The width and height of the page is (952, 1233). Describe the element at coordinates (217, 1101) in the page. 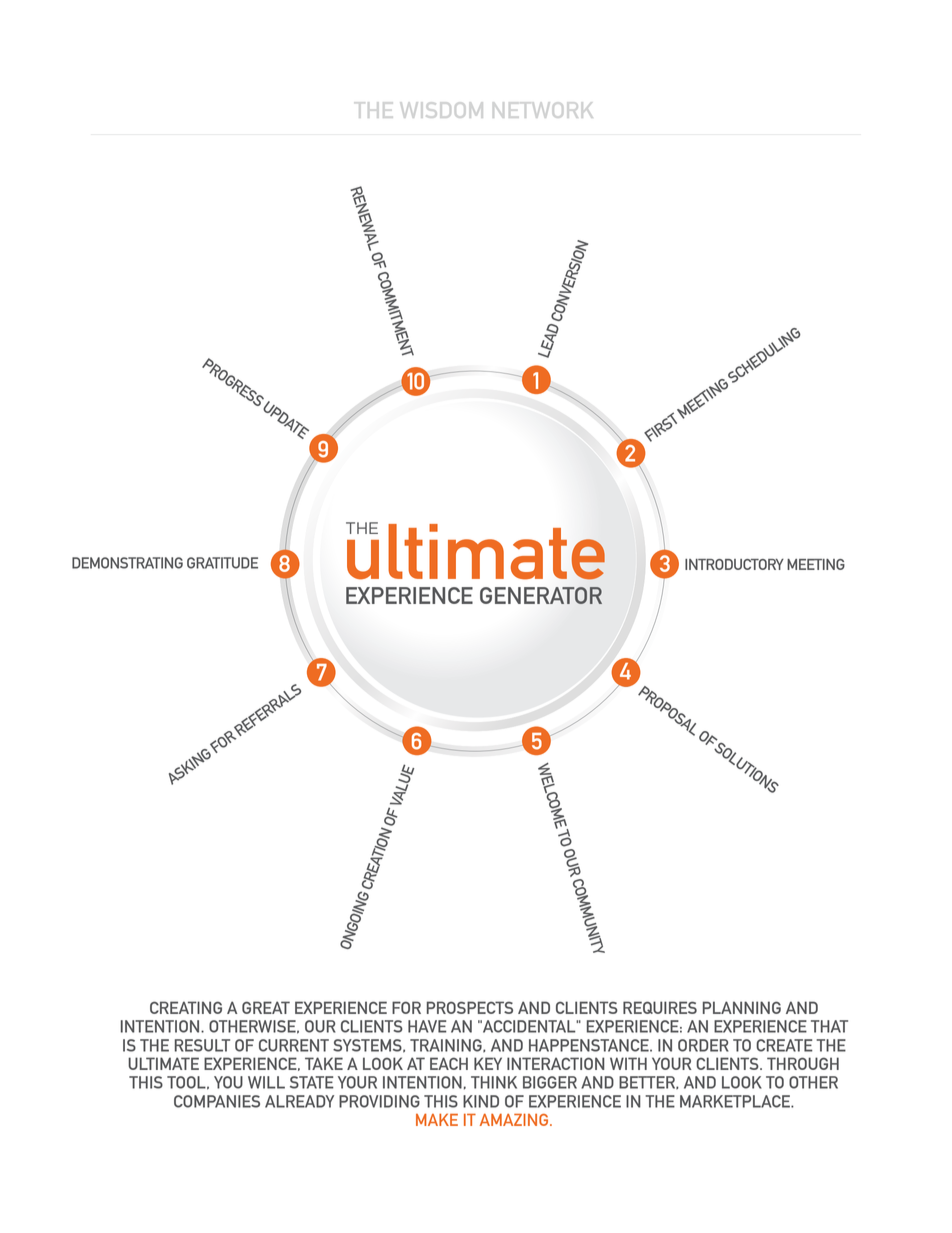

I see `COMPANIES` at that location.
